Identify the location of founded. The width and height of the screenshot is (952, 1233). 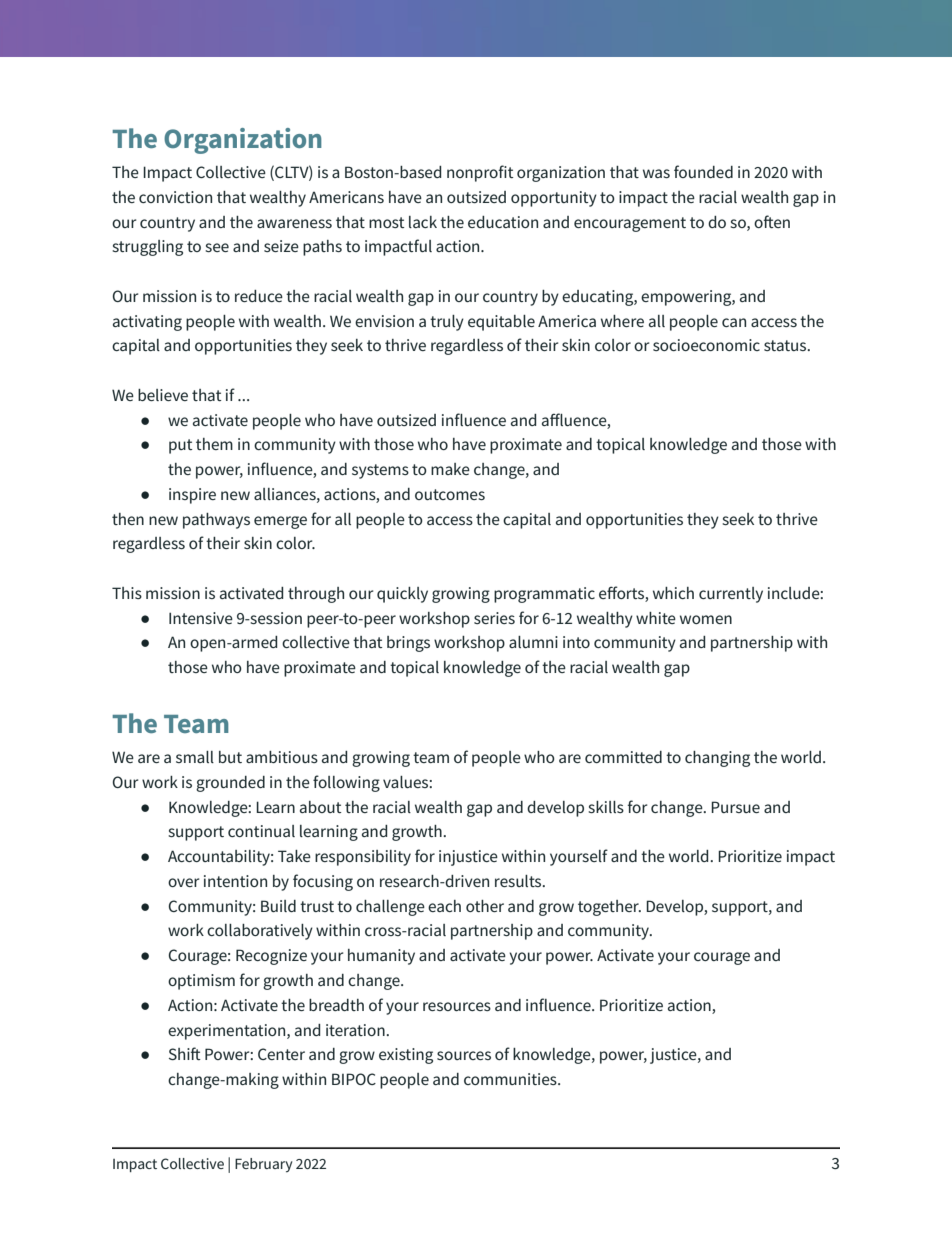
(703, 171).
